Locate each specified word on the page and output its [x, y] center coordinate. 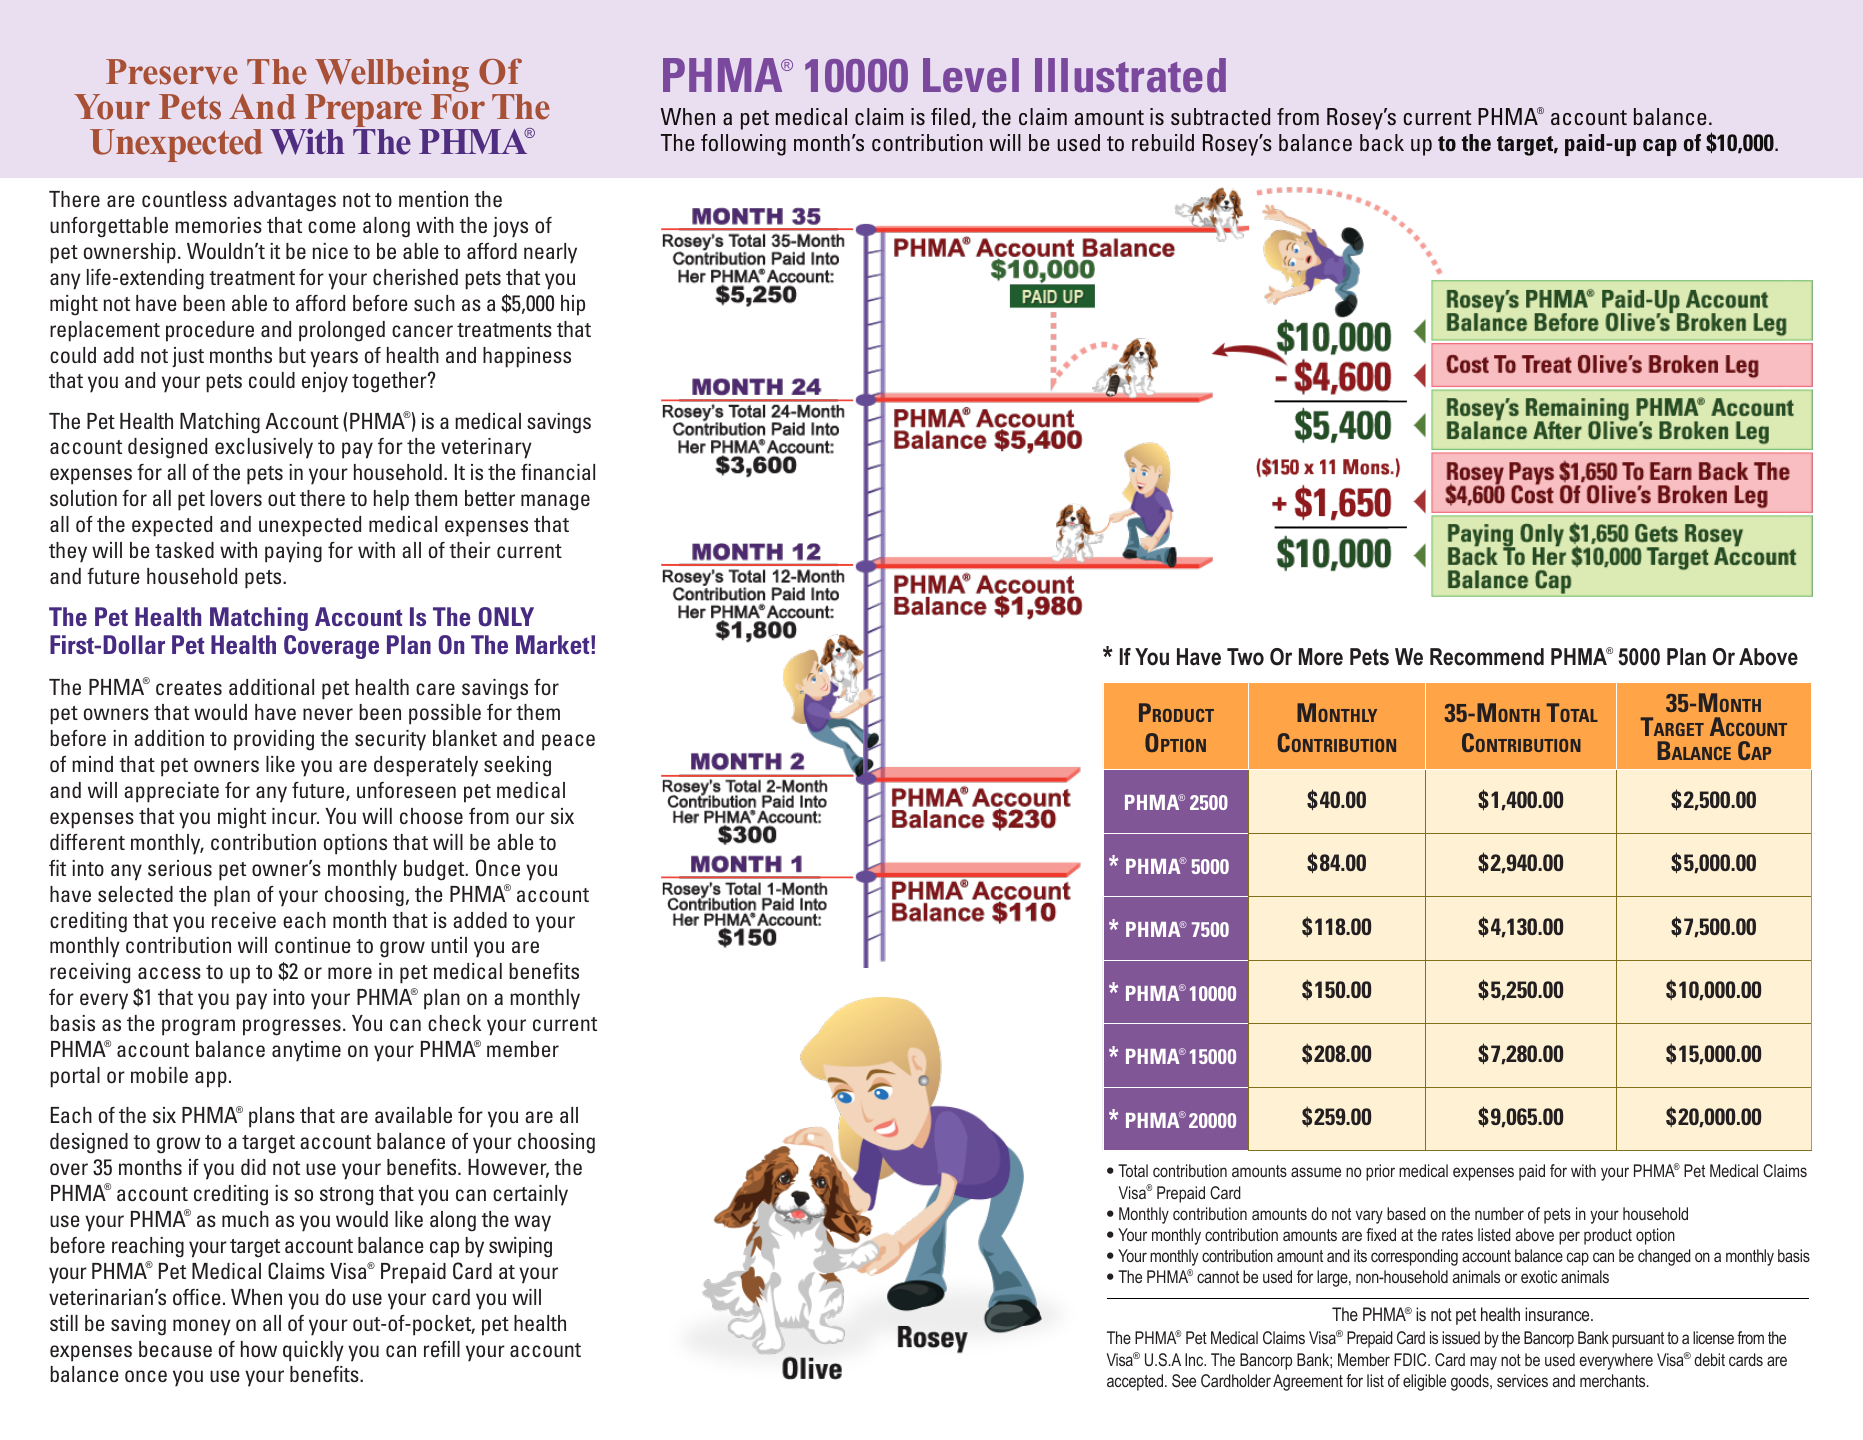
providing [274, 740]
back [1382, 142]
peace [568, 742]
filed [950, 116]
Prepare [364, 112]
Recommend [1487, 657]
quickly [313, 1351]
